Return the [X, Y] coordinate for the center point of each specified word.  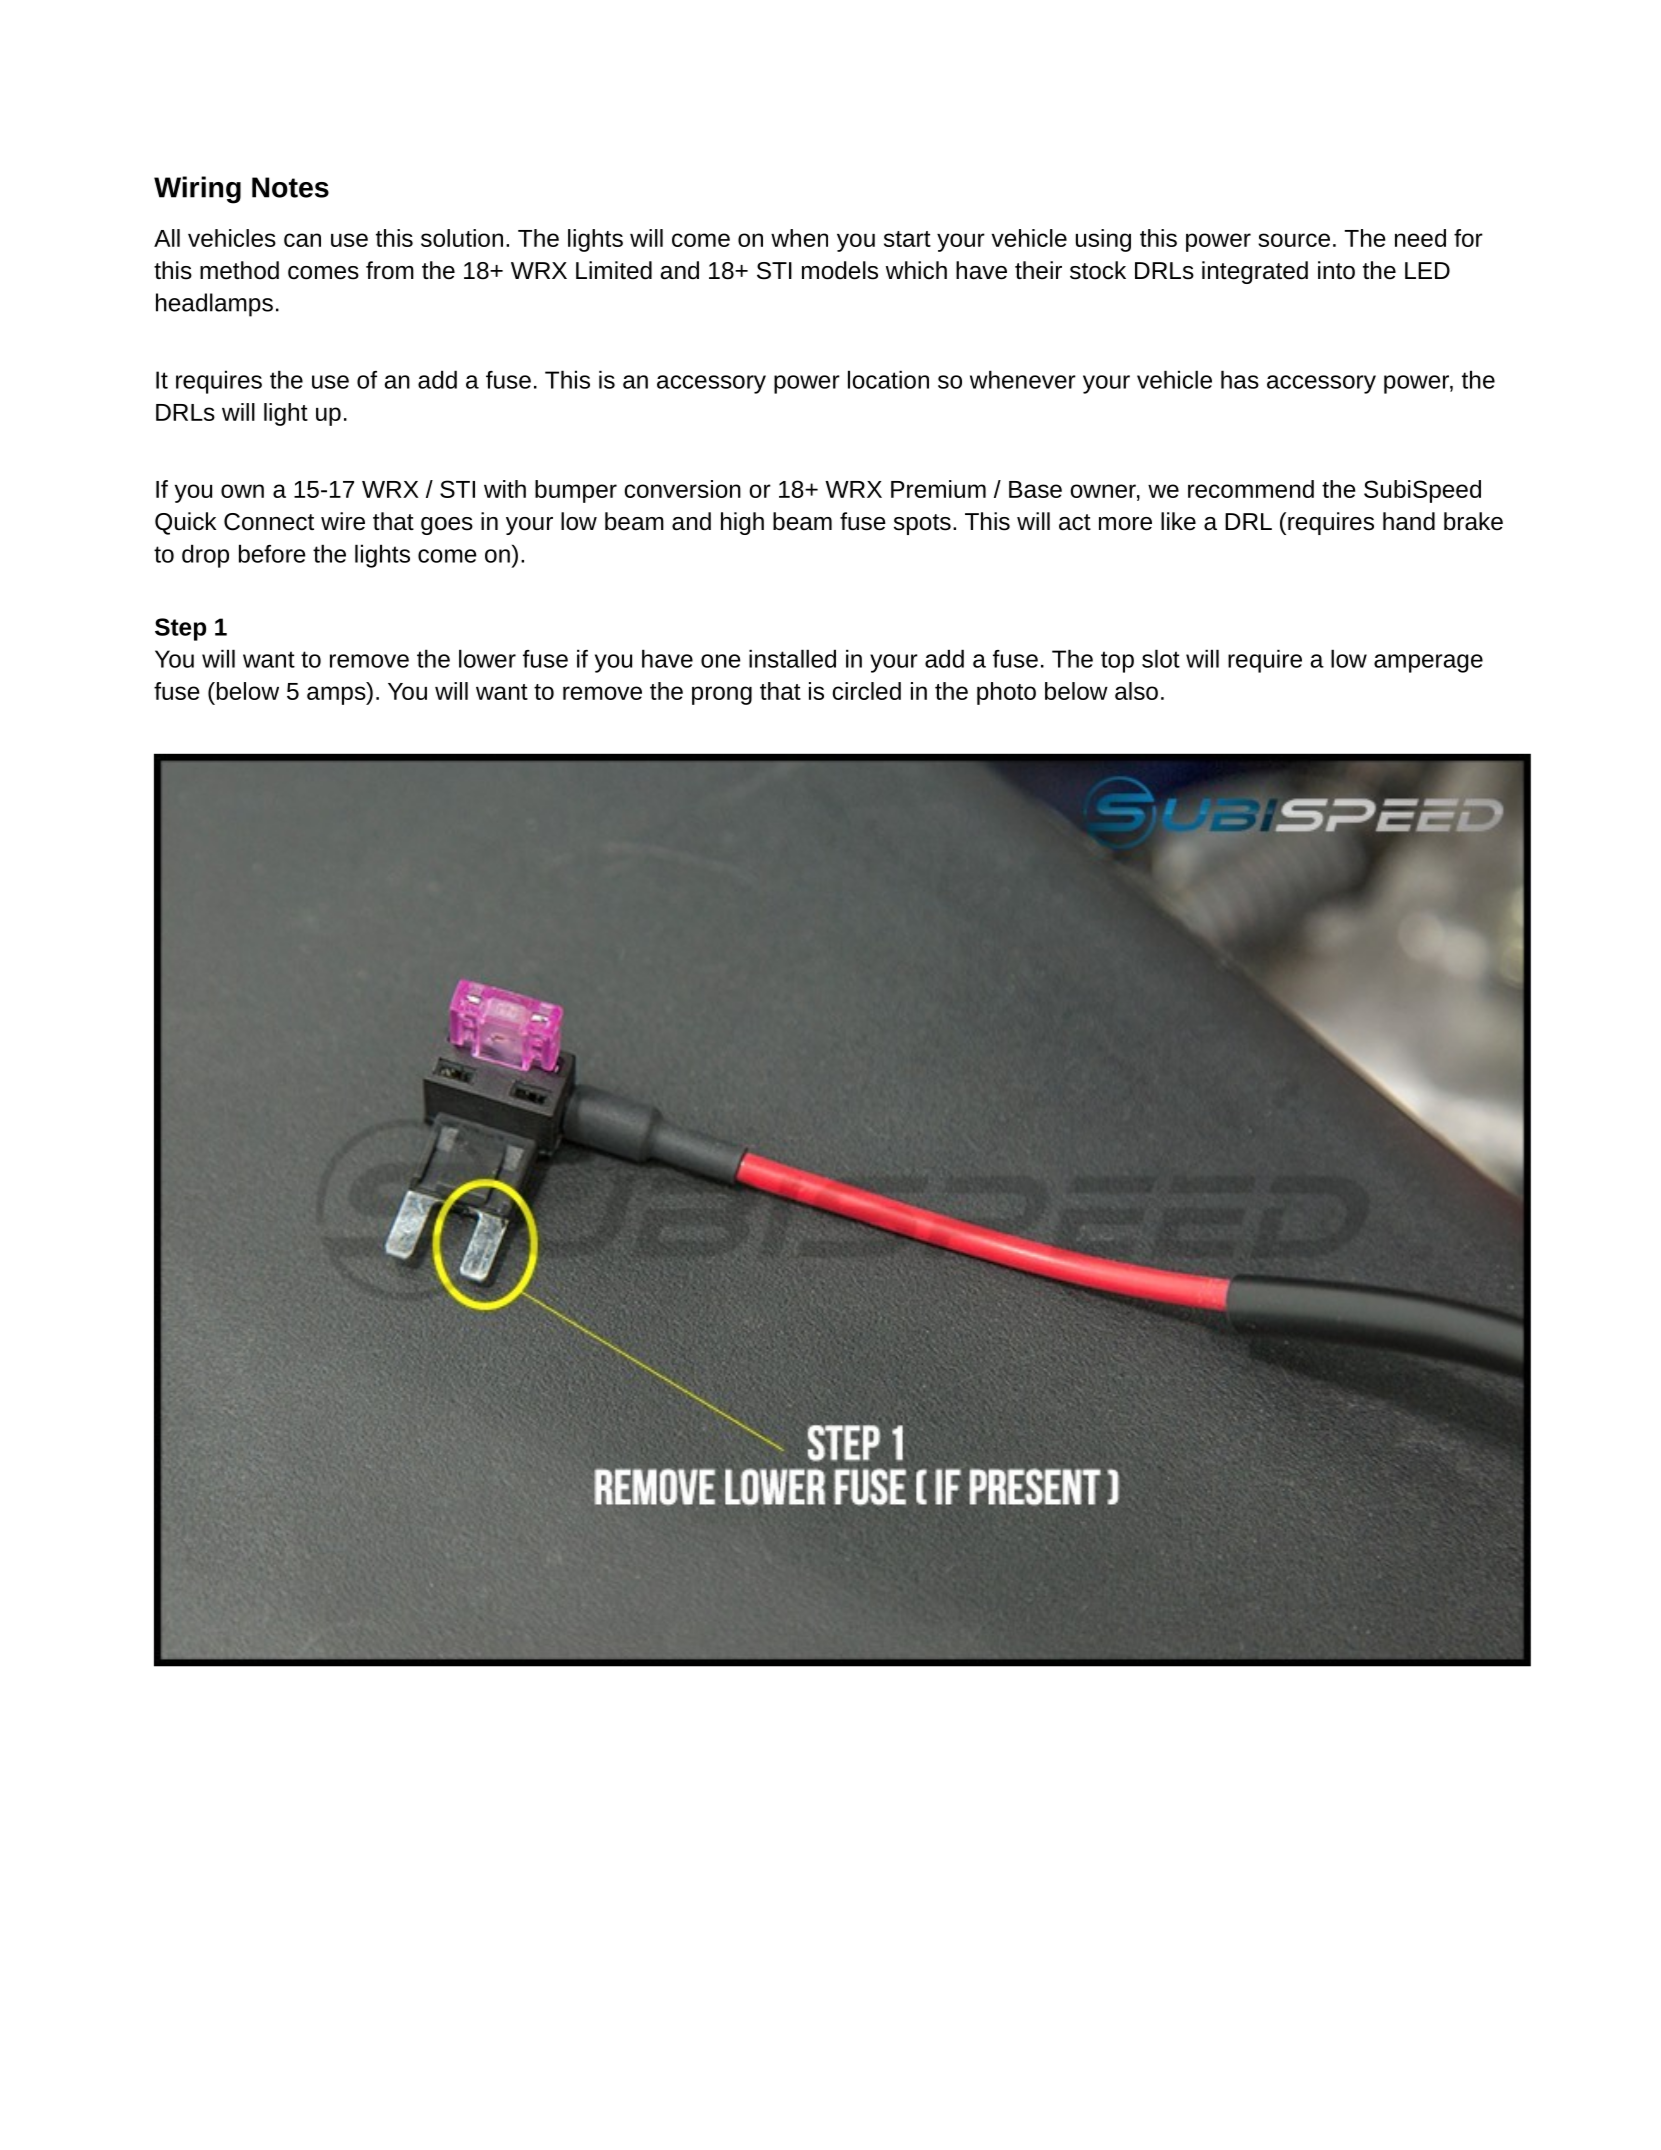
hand [1409, 521]
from [390, 270]
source [1294, 240]
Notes [290, 187]
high [742, 523]
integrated [1255, 272]
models [840, 270]
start [907, 239]
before [272, 553]
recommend [1251, 489]
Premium [938, 489]
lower [487, 658]
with [505, 489]
